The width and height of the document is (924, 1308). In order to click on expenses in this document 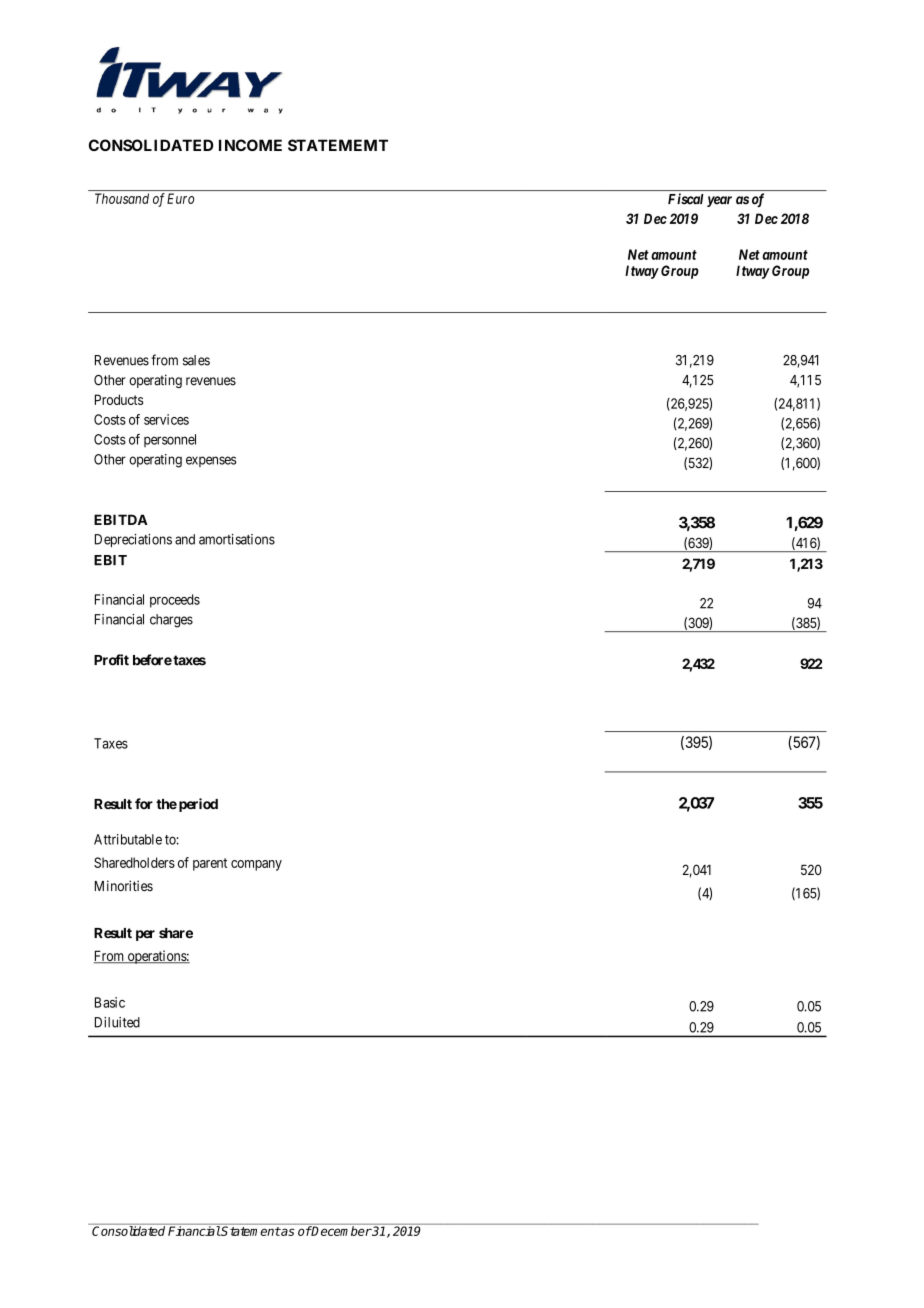, I will do `click(211, 461)`.
